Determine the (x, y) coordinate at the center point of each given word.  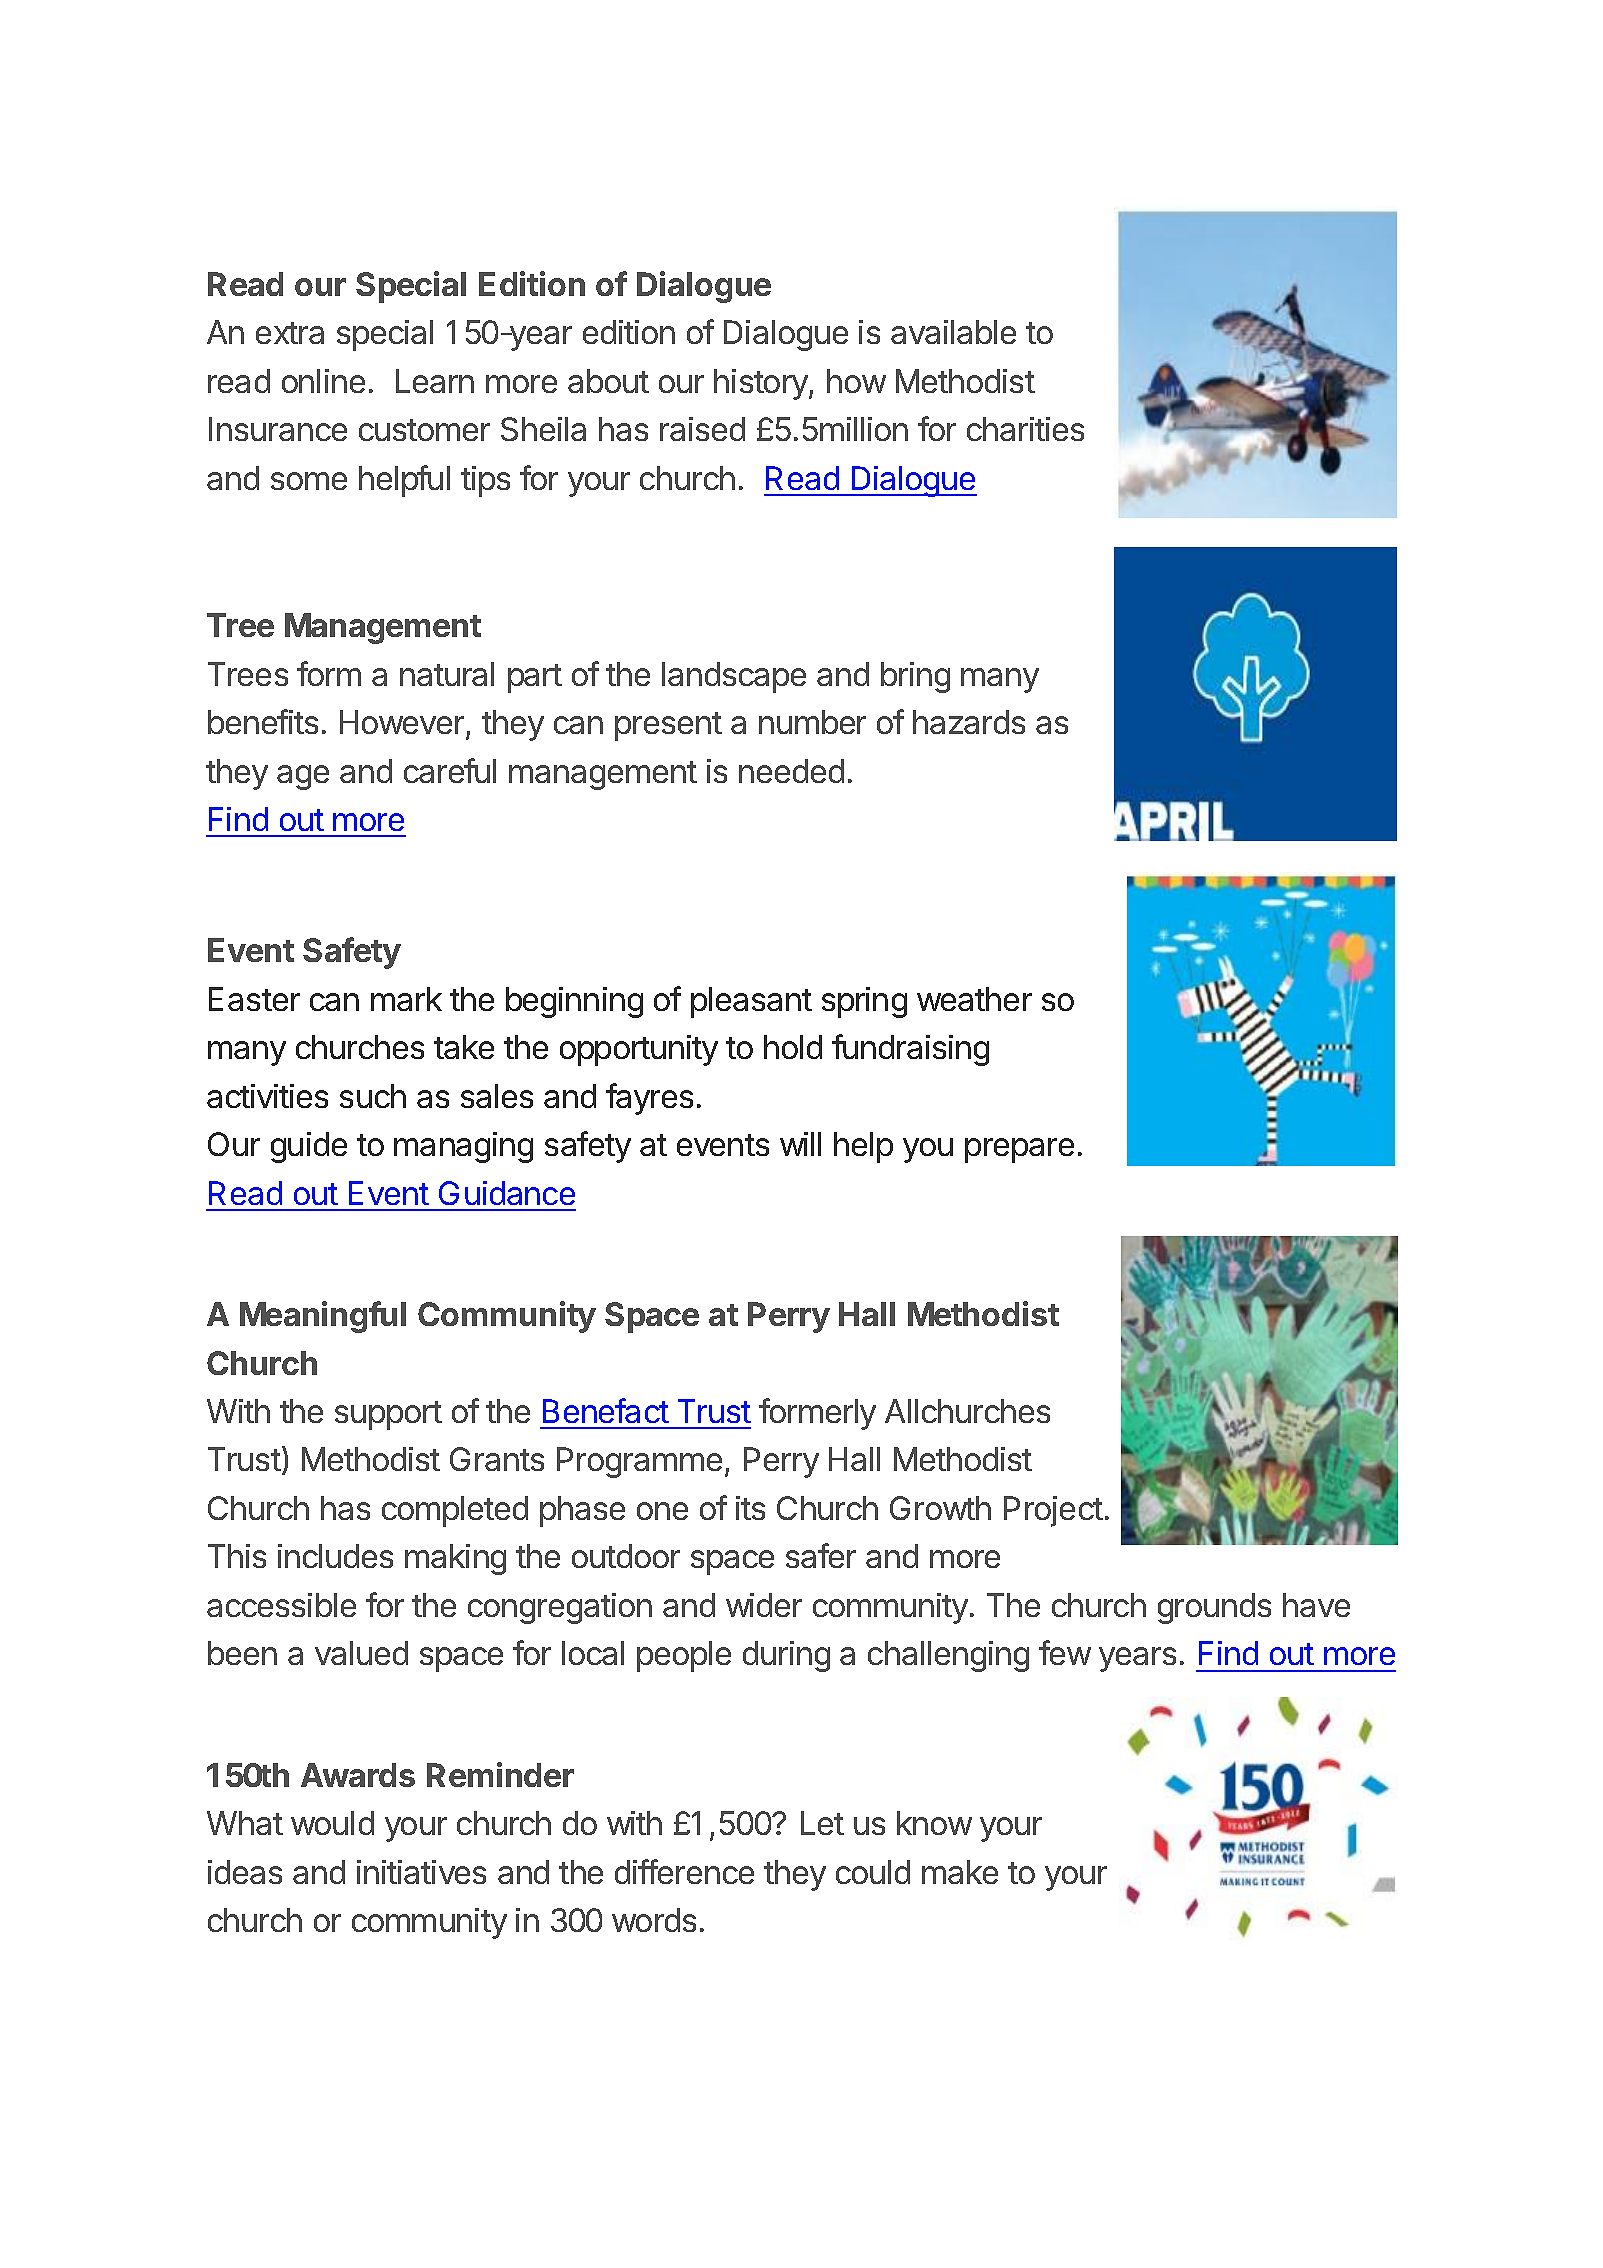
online (323, 381)
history (762, 384)
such (373, 1096)
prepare (1019, 1150)
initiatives (421, 1872)
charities (1025, 429)
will (800, 1144)
